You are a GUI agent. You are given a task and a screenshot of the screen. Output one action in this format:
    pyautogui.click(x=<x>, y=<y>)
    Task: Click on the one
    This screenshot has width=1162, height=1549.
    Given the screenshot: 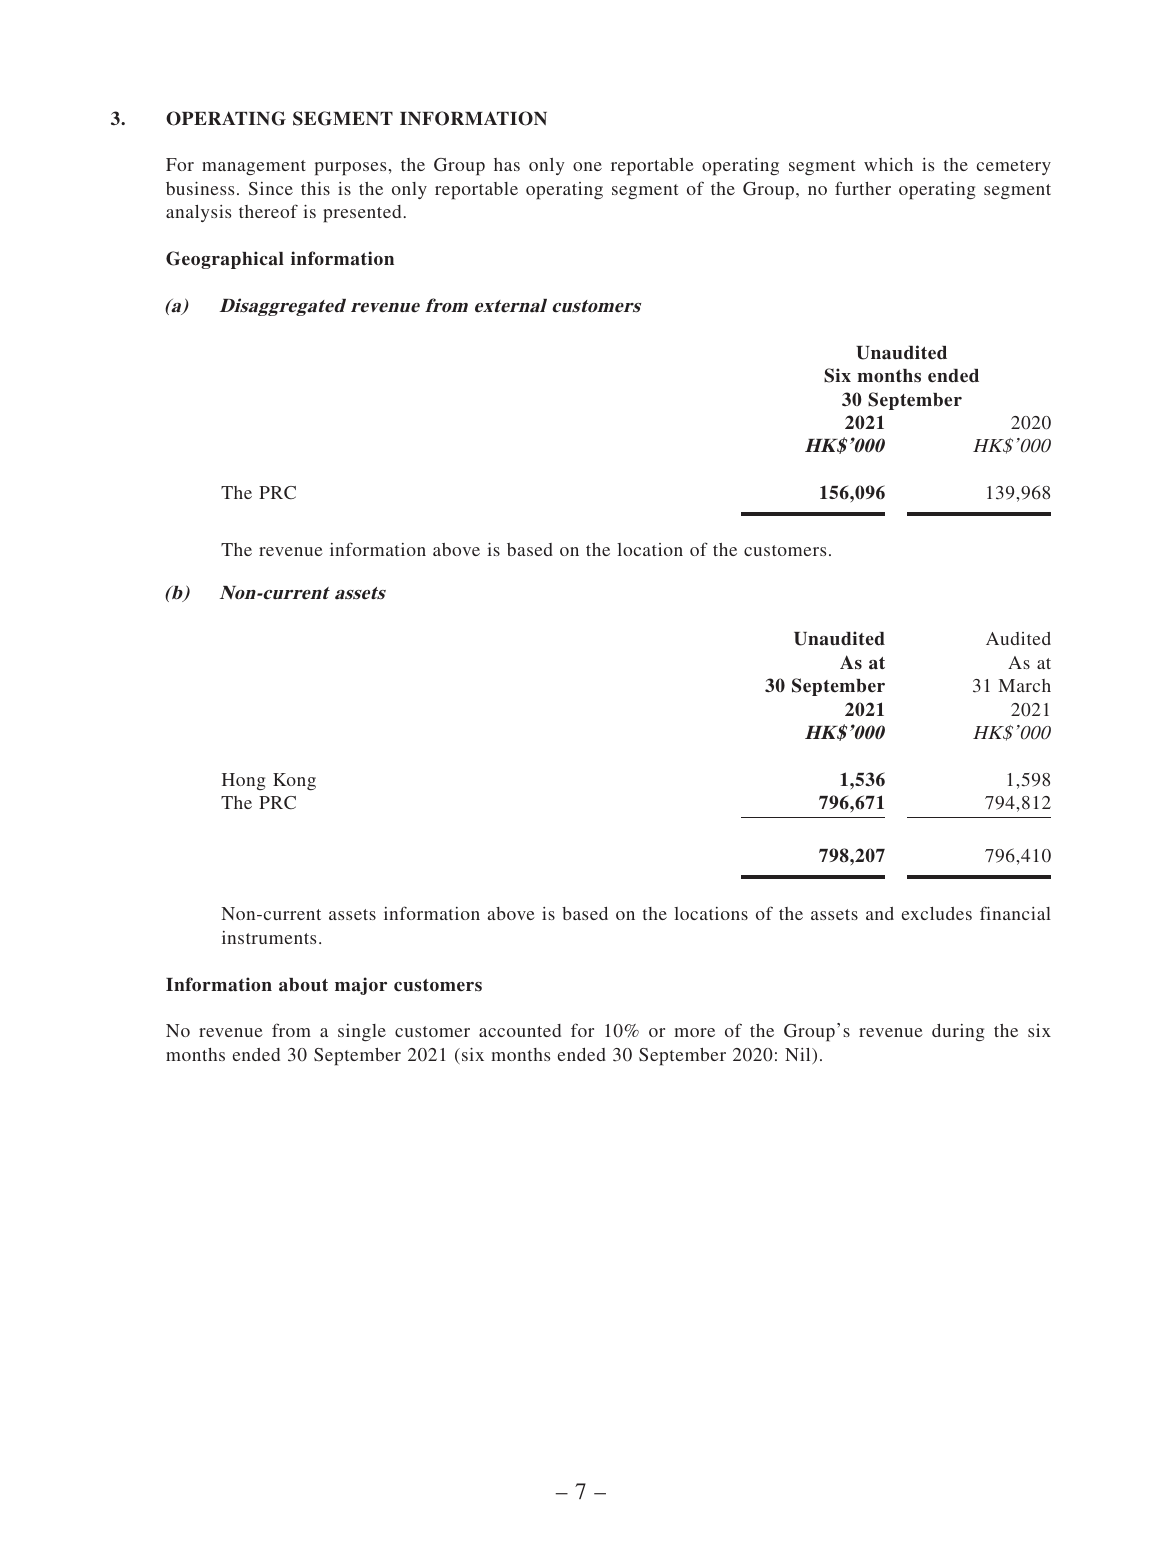 What is the action you would take?
    pyautogui.click(x=587, y=166)
